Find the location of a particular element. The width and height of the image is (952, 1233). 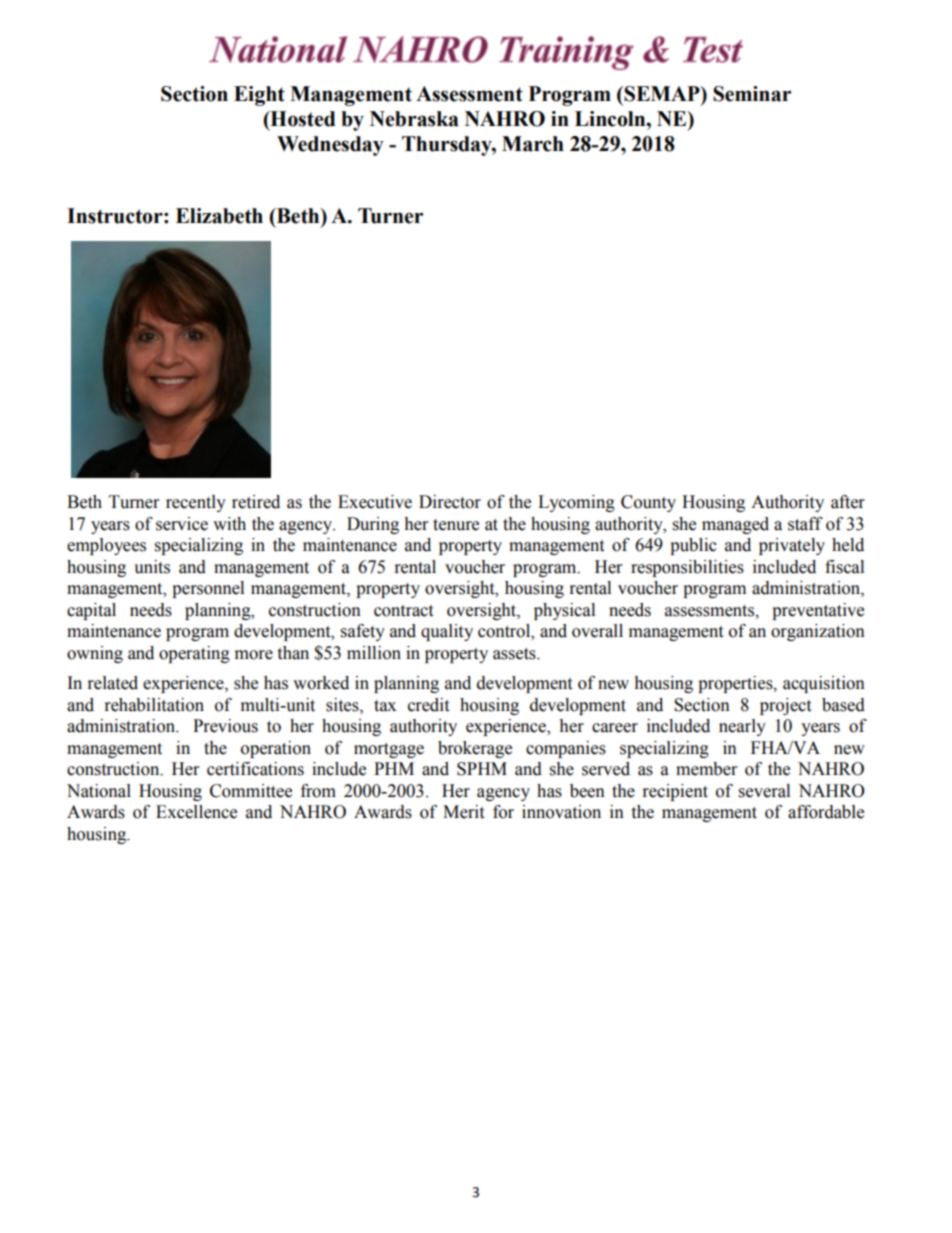

Merit is located at coordinates (463, 812).
